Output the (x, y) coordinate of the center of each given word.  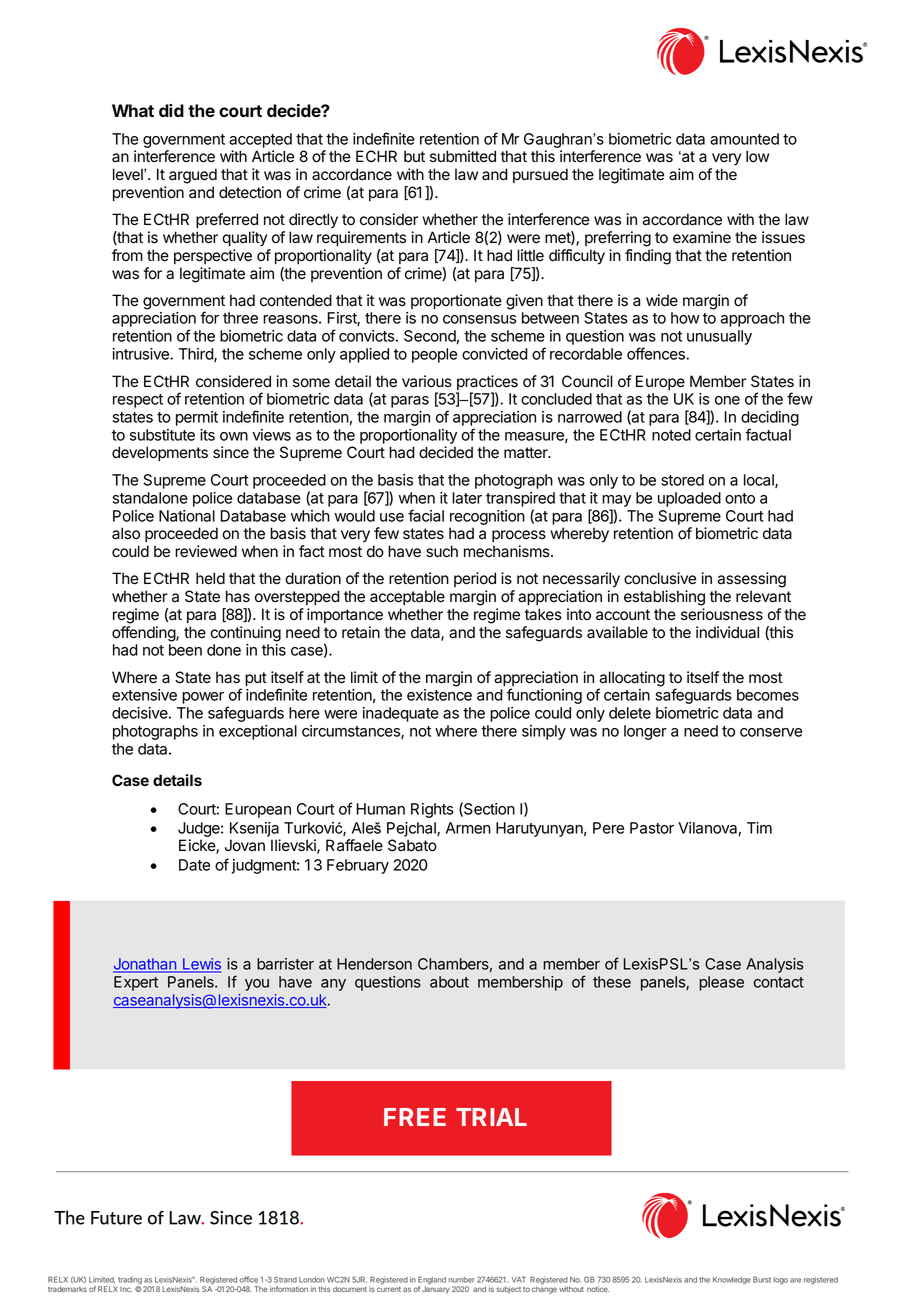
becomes (768, 695)
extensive (144, 695)
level (129, 174)
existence (439, 695)
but (414, 156)
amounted (744, 139)
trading (129, 1282)
